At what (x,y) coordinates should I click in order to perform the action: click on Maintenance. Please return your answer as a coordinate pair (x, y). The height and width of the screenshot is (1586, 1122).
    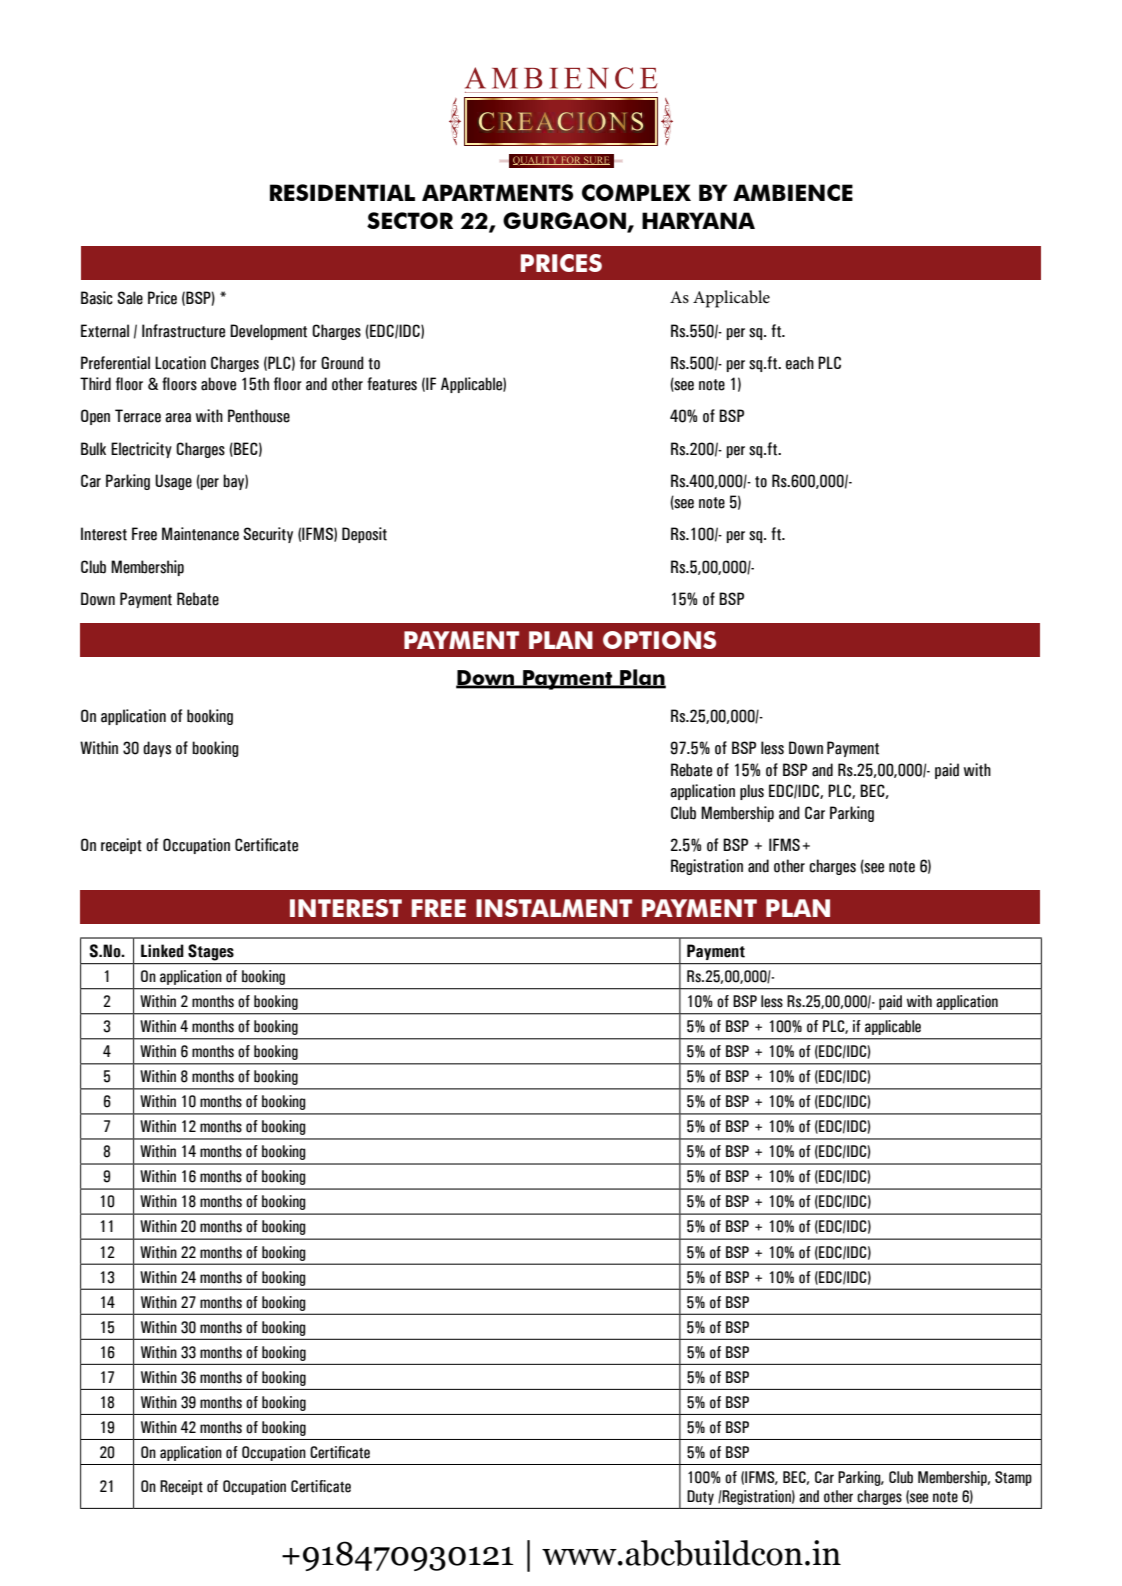
    Looking at the image, I should click on (200, 534).
